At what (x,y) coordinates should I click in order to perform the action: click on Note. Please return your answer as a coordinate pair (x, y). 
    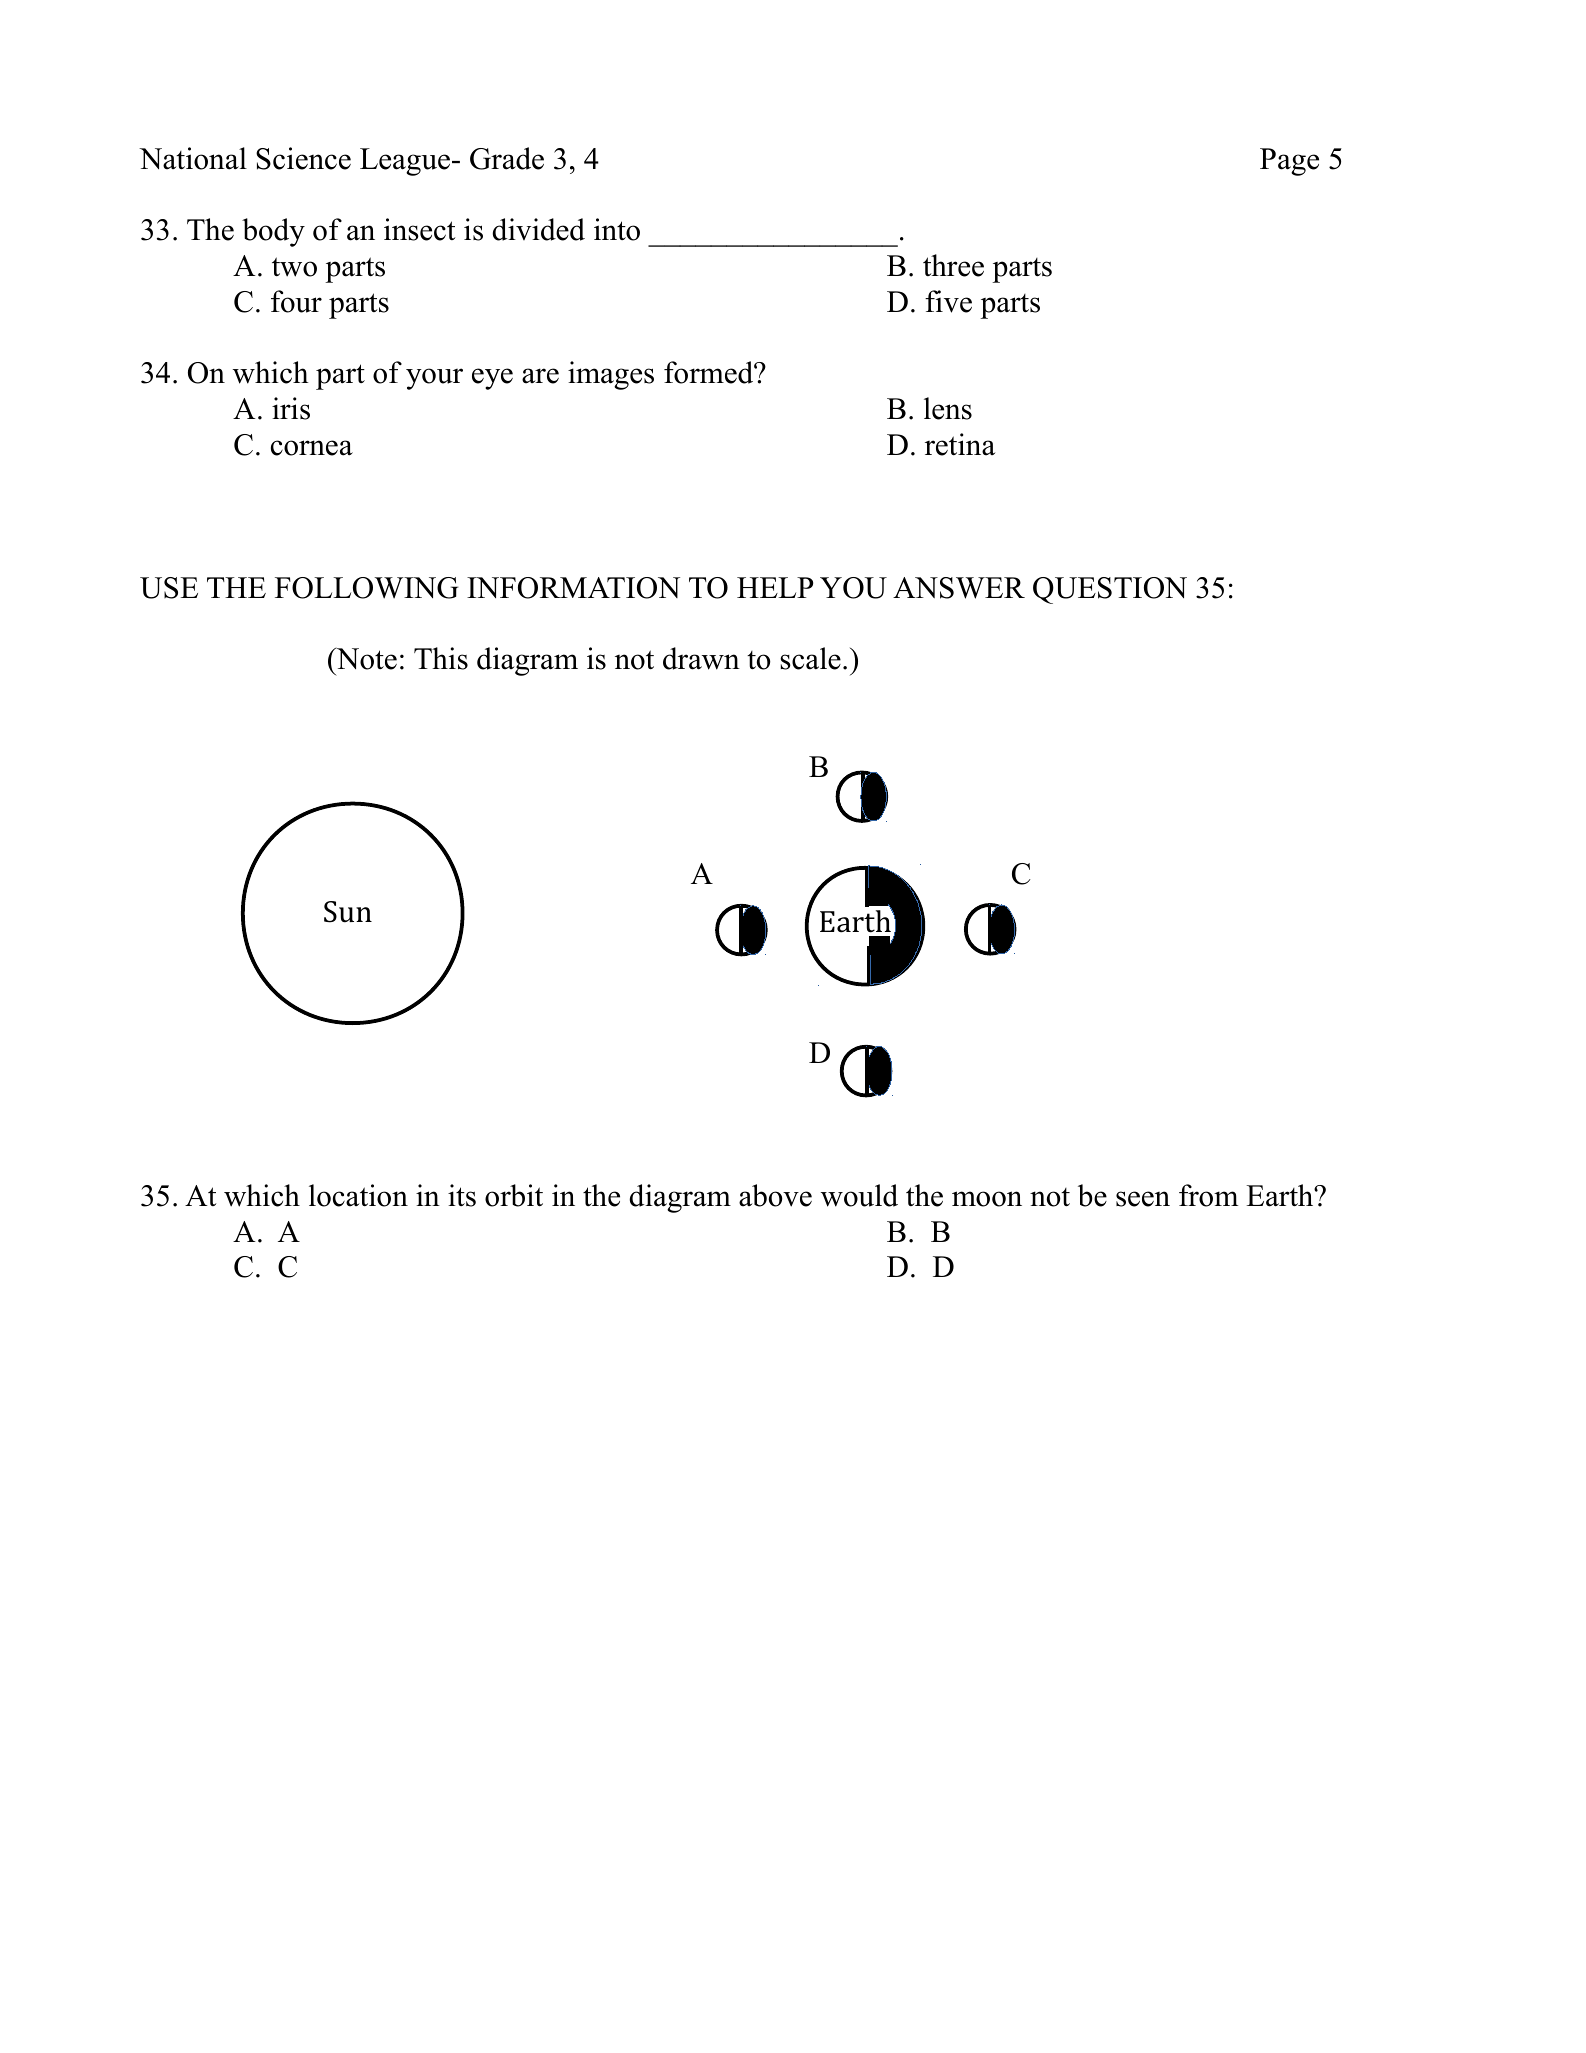
    Looking at the image, I should click on (365, 658).
